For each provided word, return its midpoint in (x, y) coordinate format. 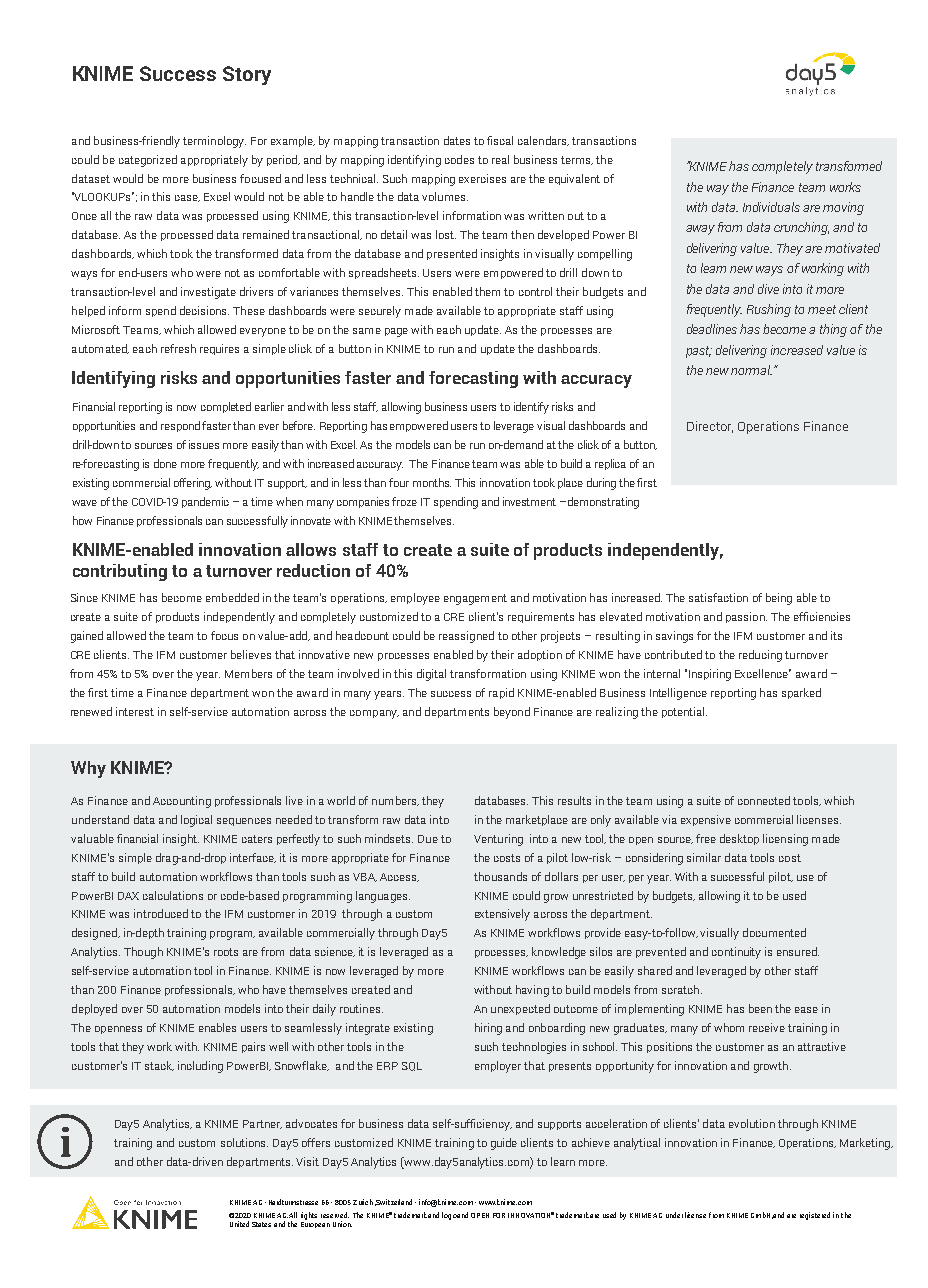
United (239, 1224)
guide (504, 1144)
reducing (760, 656)
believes (251, 654)
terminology (214, 142)
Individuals (771, 207)
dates (457, 140)
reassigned (466, 637)
